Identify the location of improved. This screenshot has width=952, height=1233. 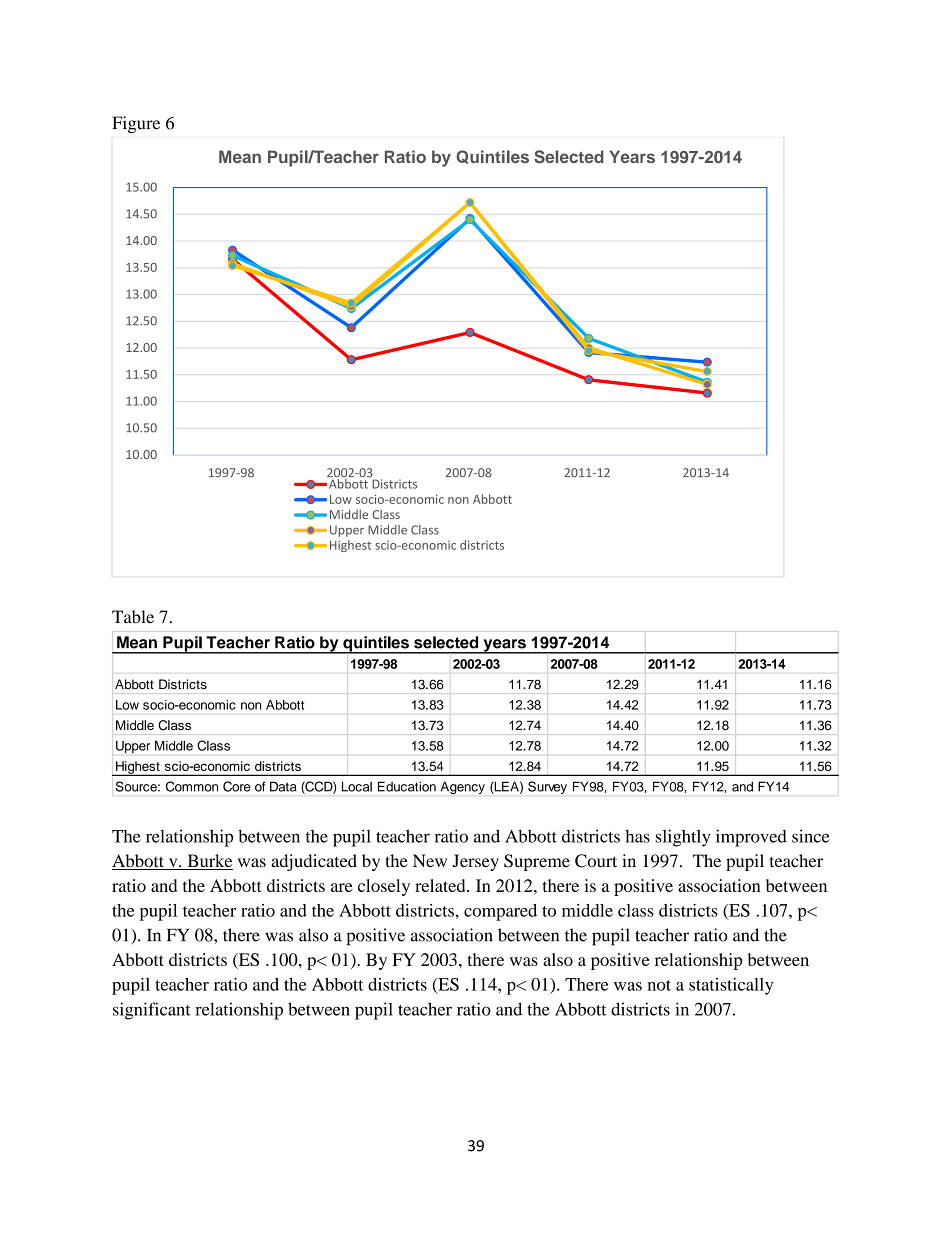
(751, 838).
